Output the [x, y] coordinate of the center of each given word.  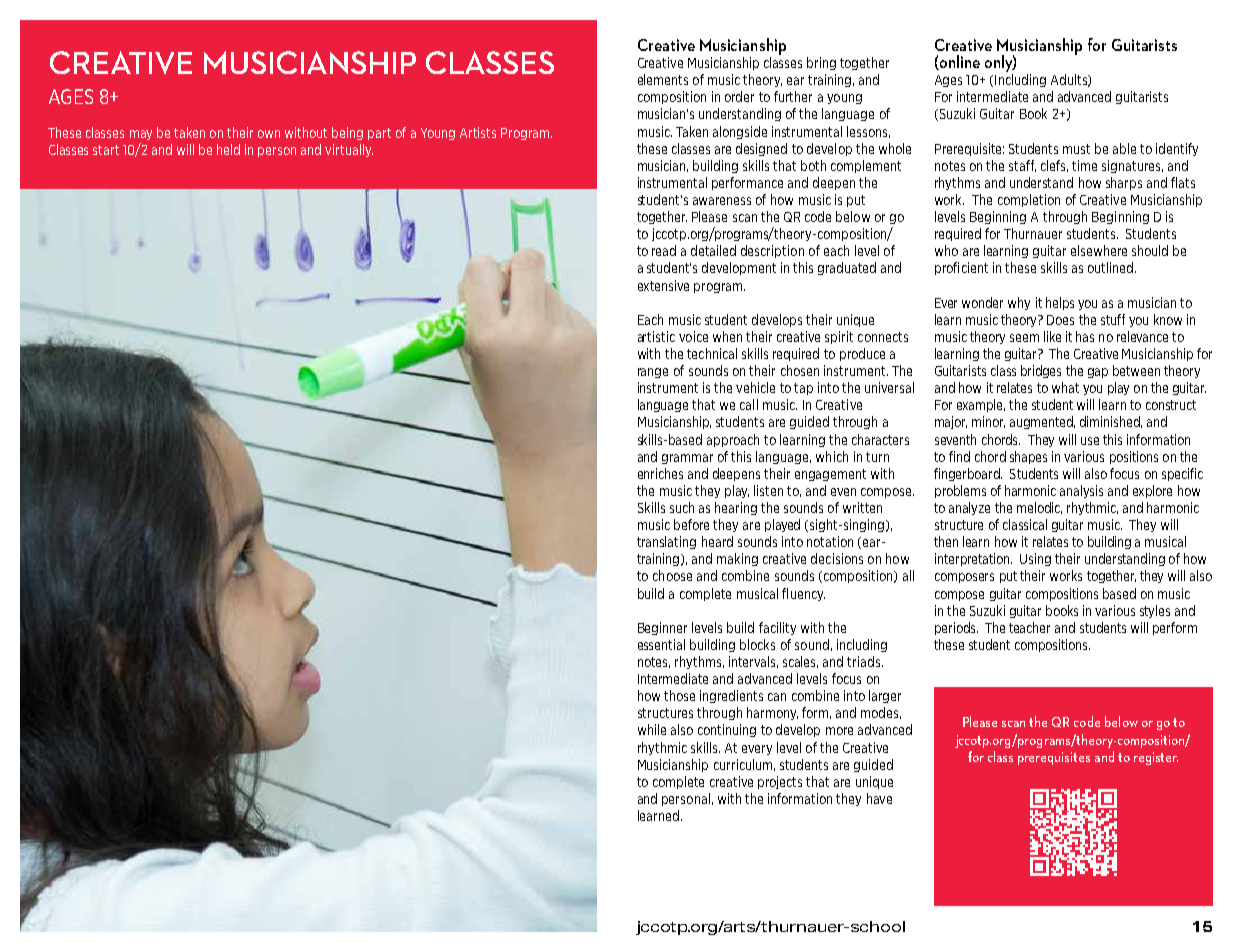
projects [780, 782]
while [652, 729]
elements [663, 79]
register [1156, 758]
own [269, 134]
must [1076, 149]
